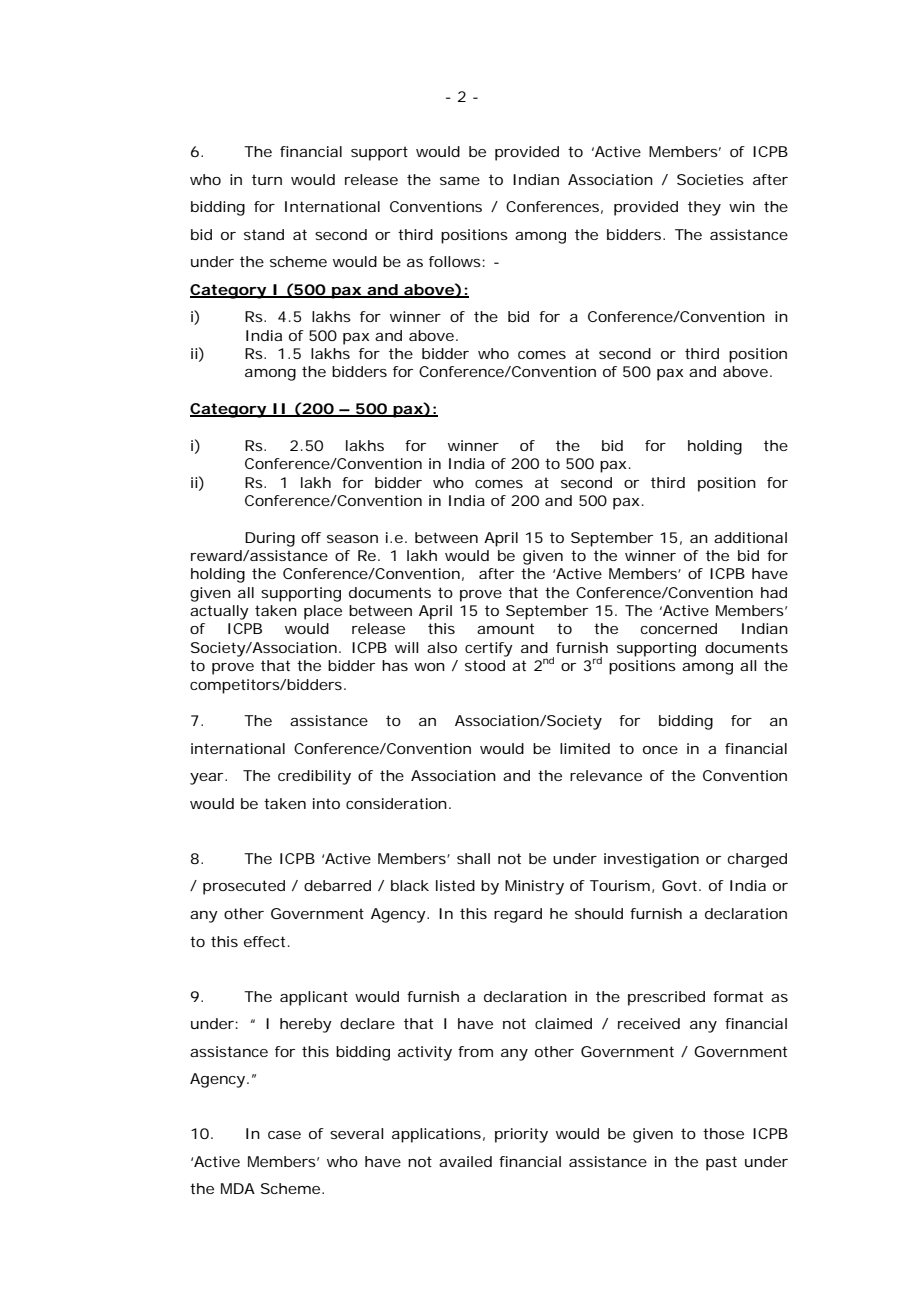 This screenshot has height=1305, width=924. What do you see at coordinates (681, 885) in the screenshot?
I see `Govt` at bounding box center [681, 885].
